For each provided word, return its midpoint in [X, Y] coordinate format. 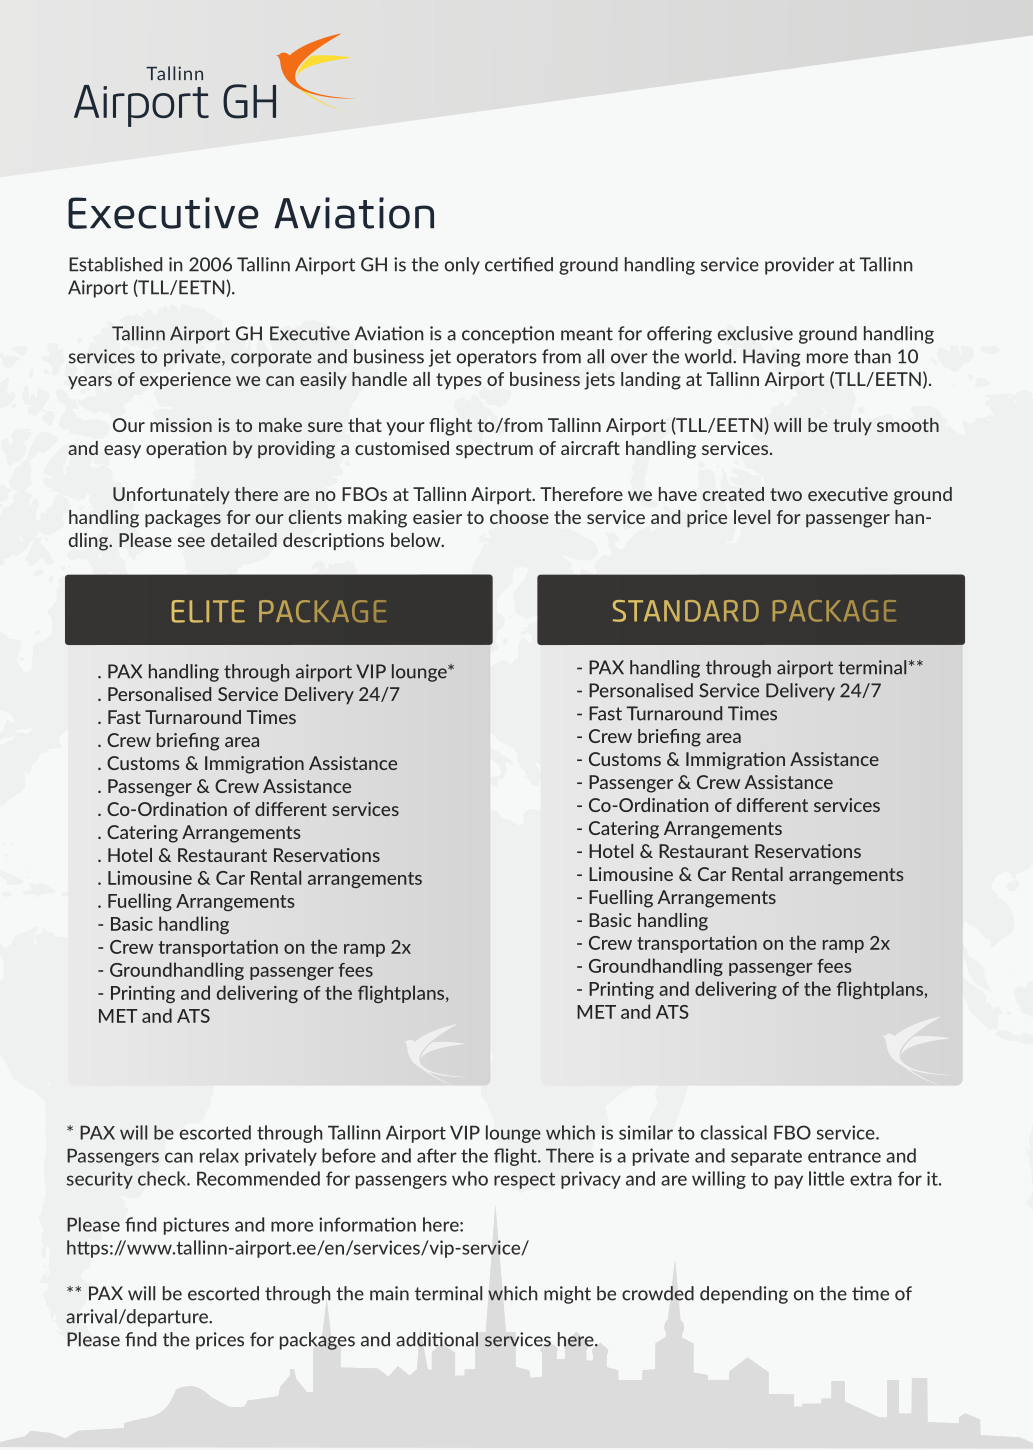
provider [799, 266]
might [567, 1295]
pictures [196, 1226]
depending [744, 1295]
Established [115, 264]
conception [508, 335]
